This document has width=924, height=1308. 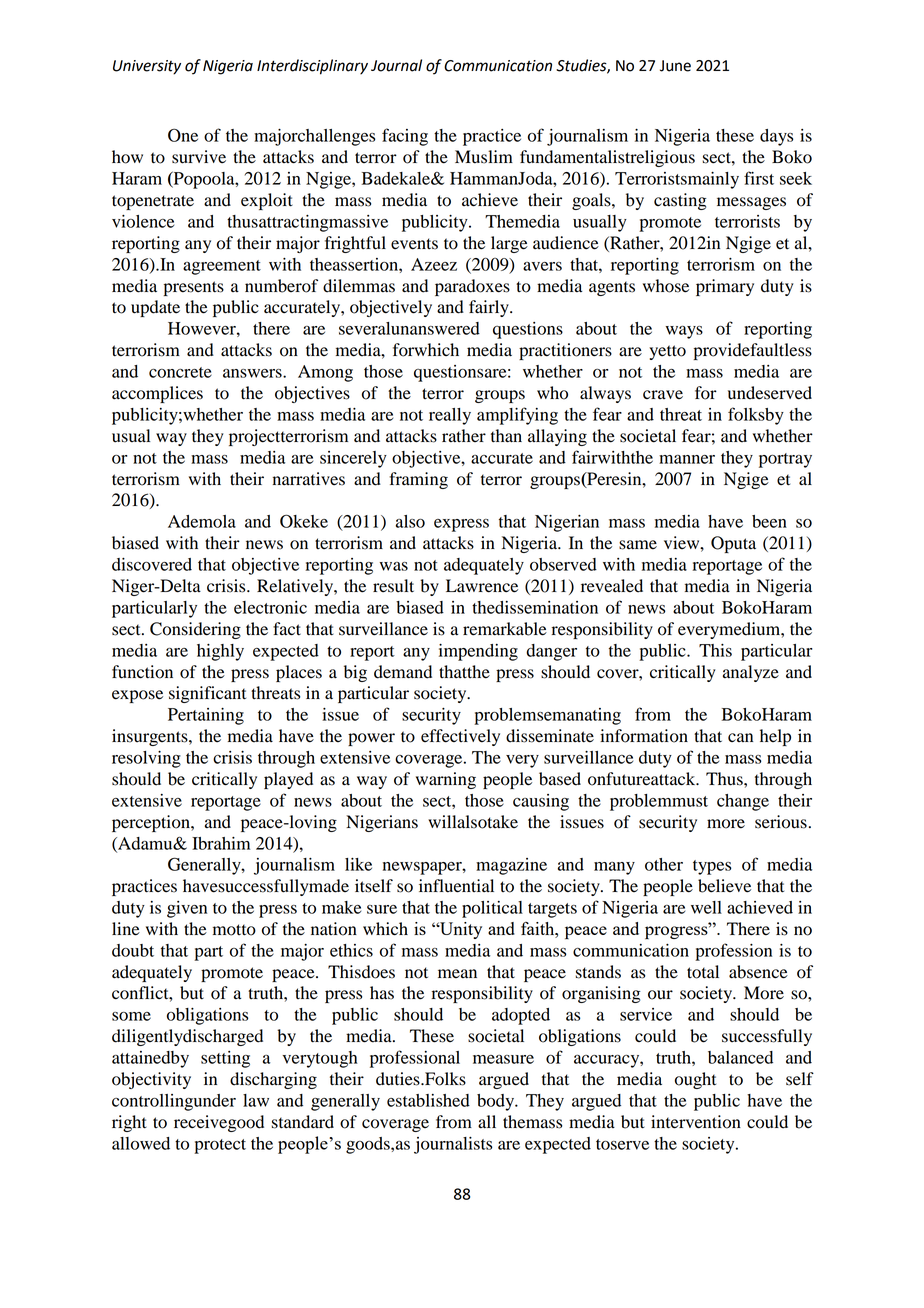 I want to click on protect, so click(x=220, y=1146).
